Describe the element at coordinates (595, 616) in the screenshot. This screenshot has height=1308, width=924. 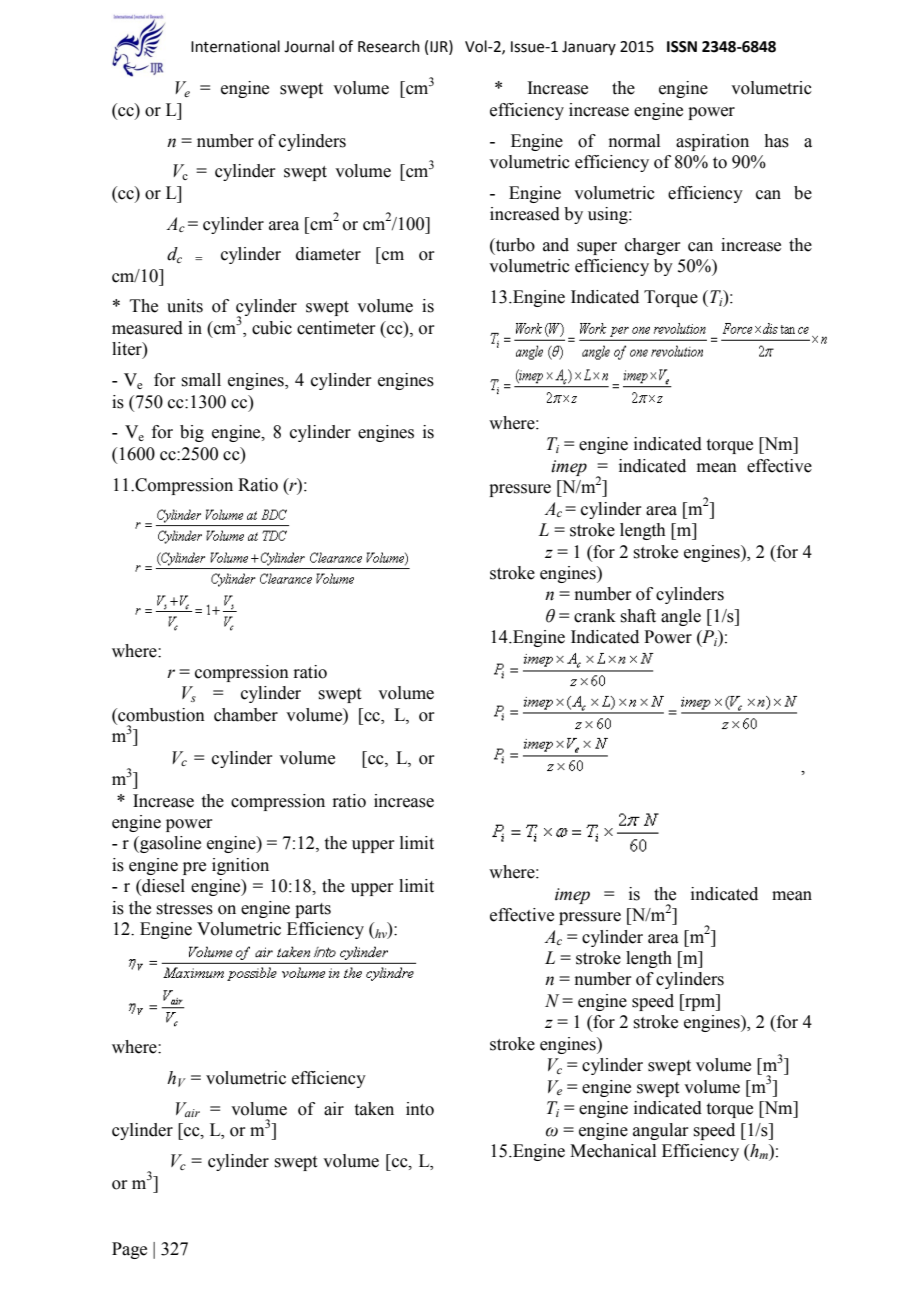
I see `crank` at that location.
